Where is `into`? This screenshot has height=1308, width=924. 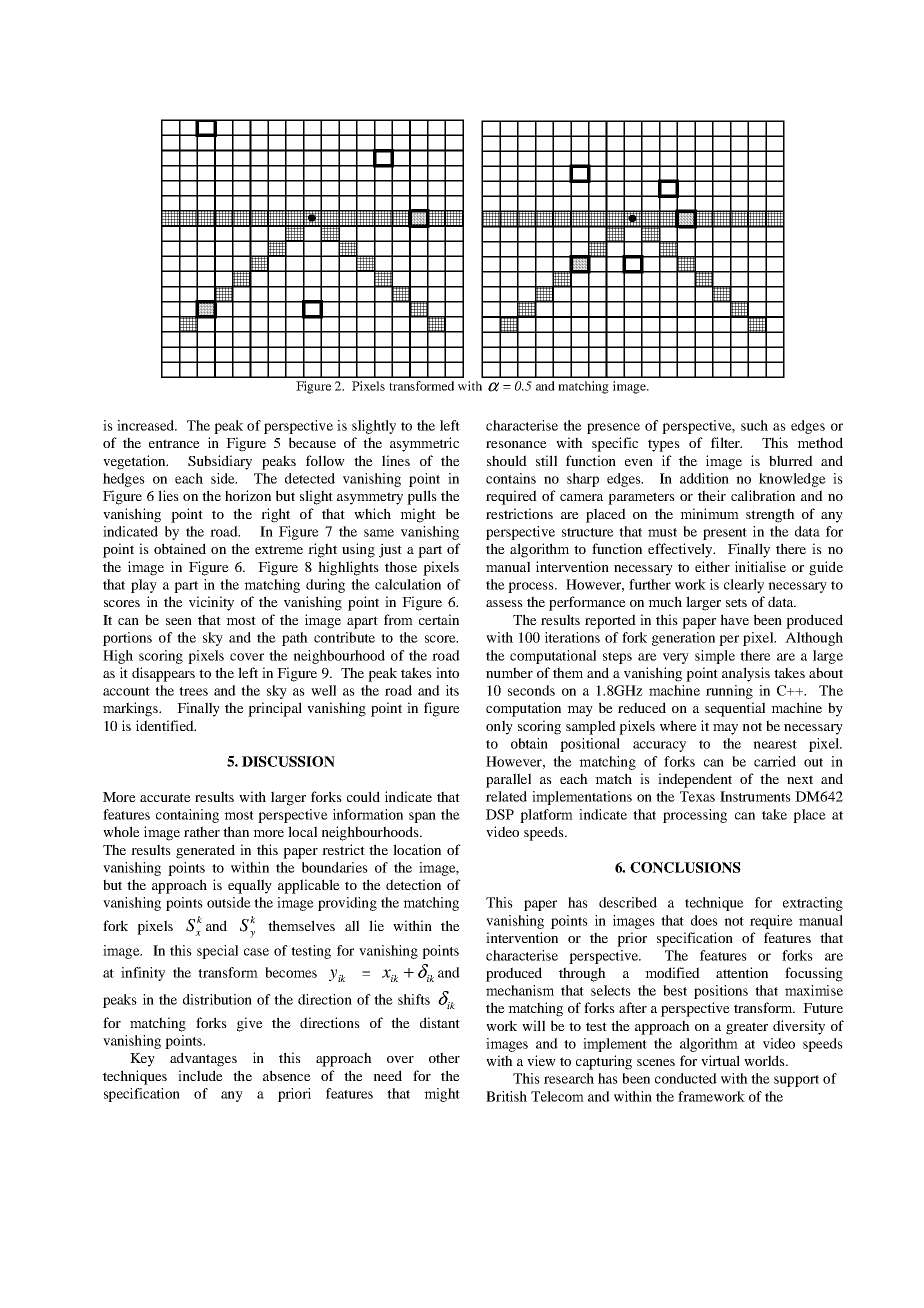
into is located at coordinates (447, 672).
